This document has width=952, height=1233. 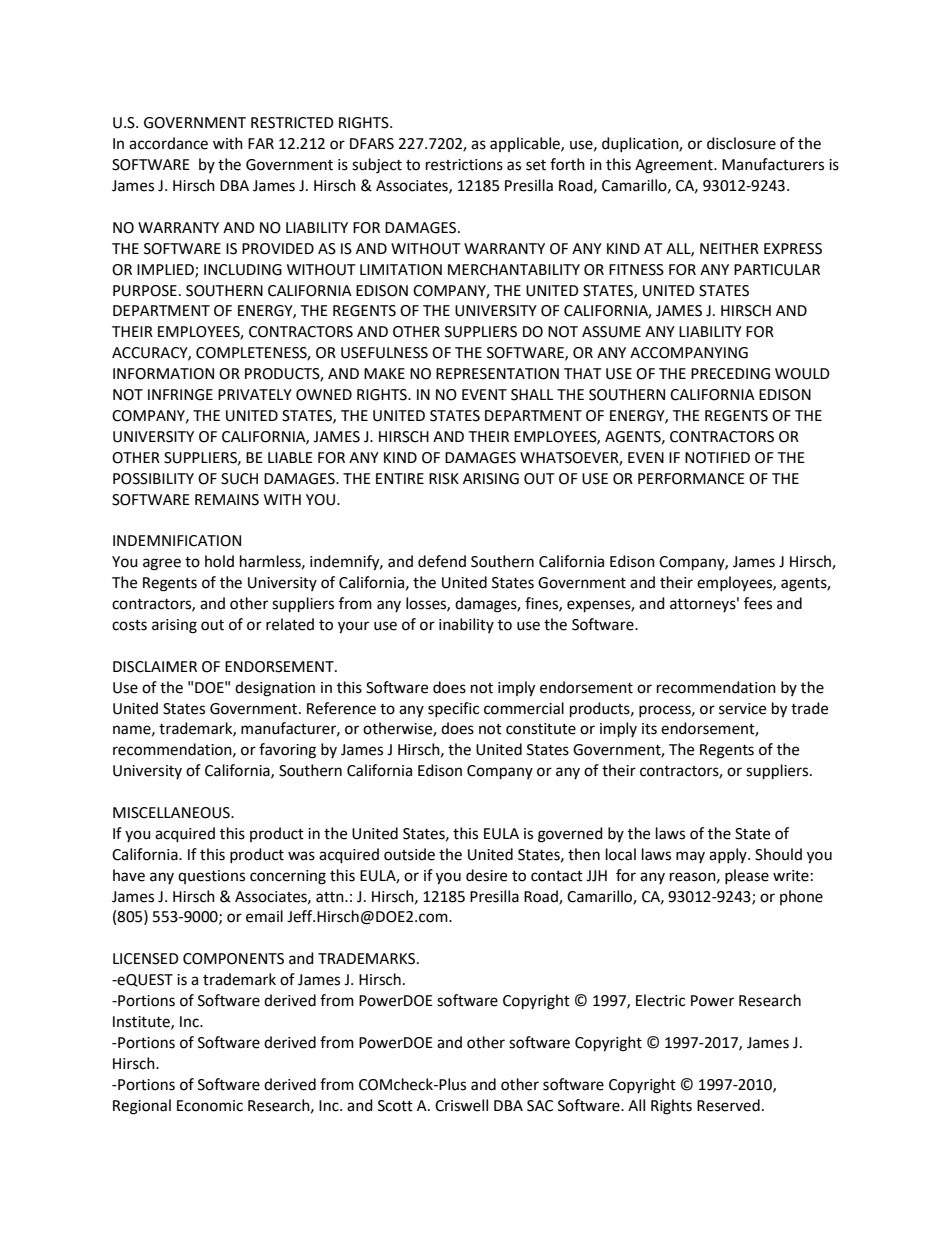 What do you see at coordinates (210, 1106) in the document?
I see `Economic` at bounding box center [210, 1106].
